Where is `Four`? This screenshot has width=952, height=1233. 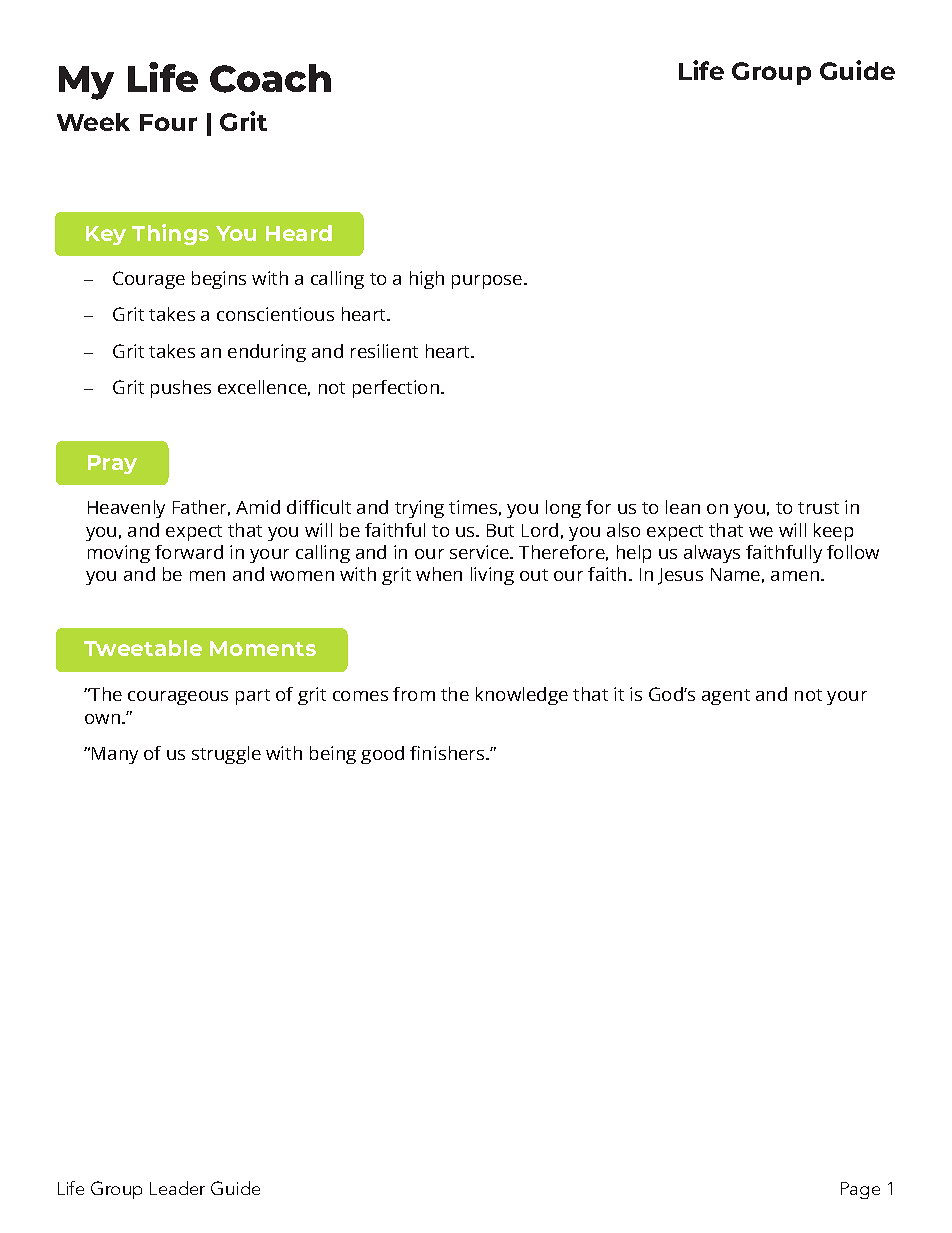
Four is located at coordinates (168, 122).
